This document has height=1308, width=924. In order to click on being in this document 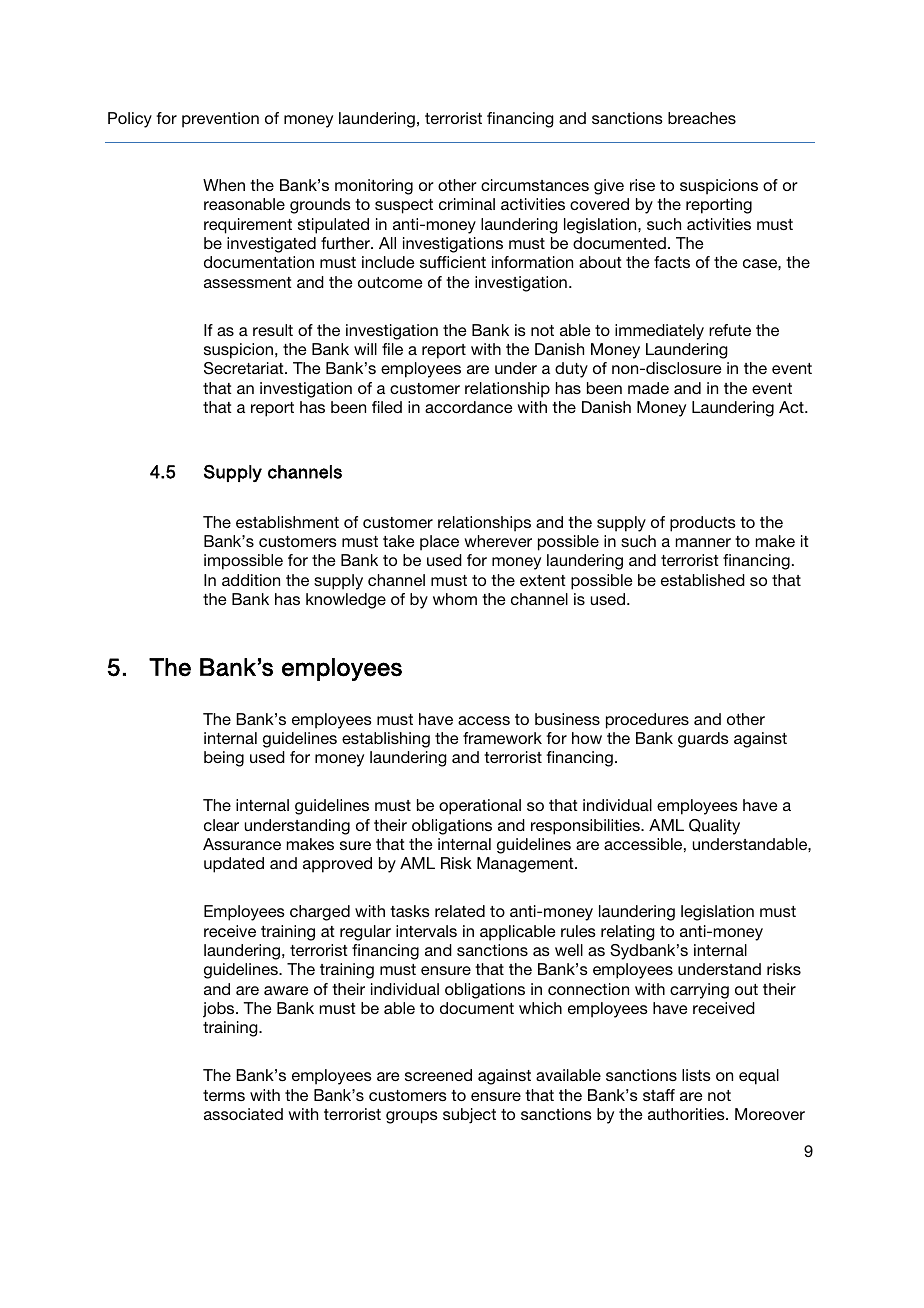, I will do `click(224, 759)`.
